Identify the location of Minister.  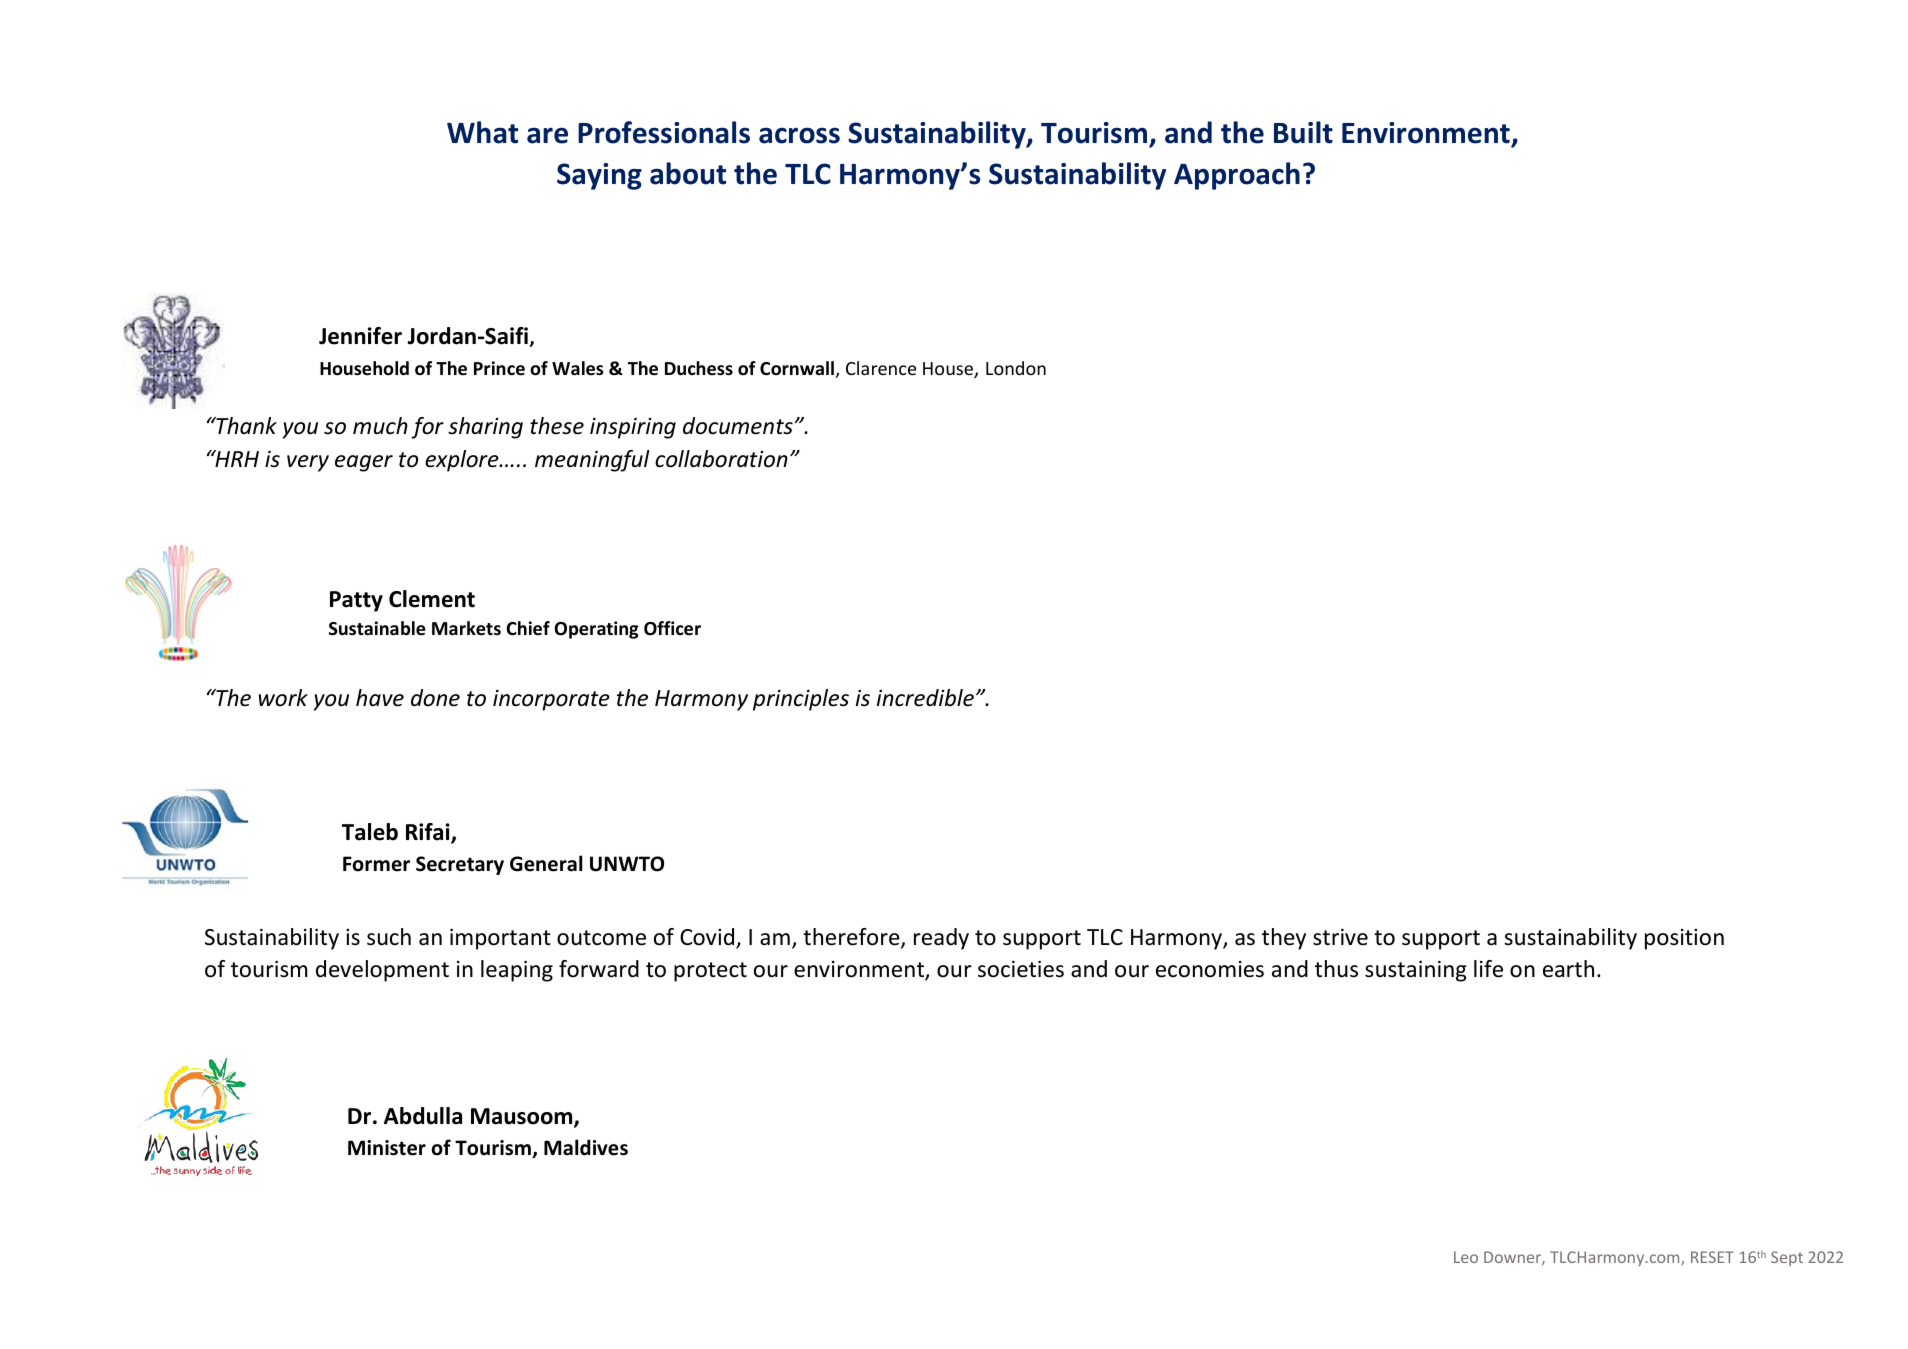
(387, 1148).
